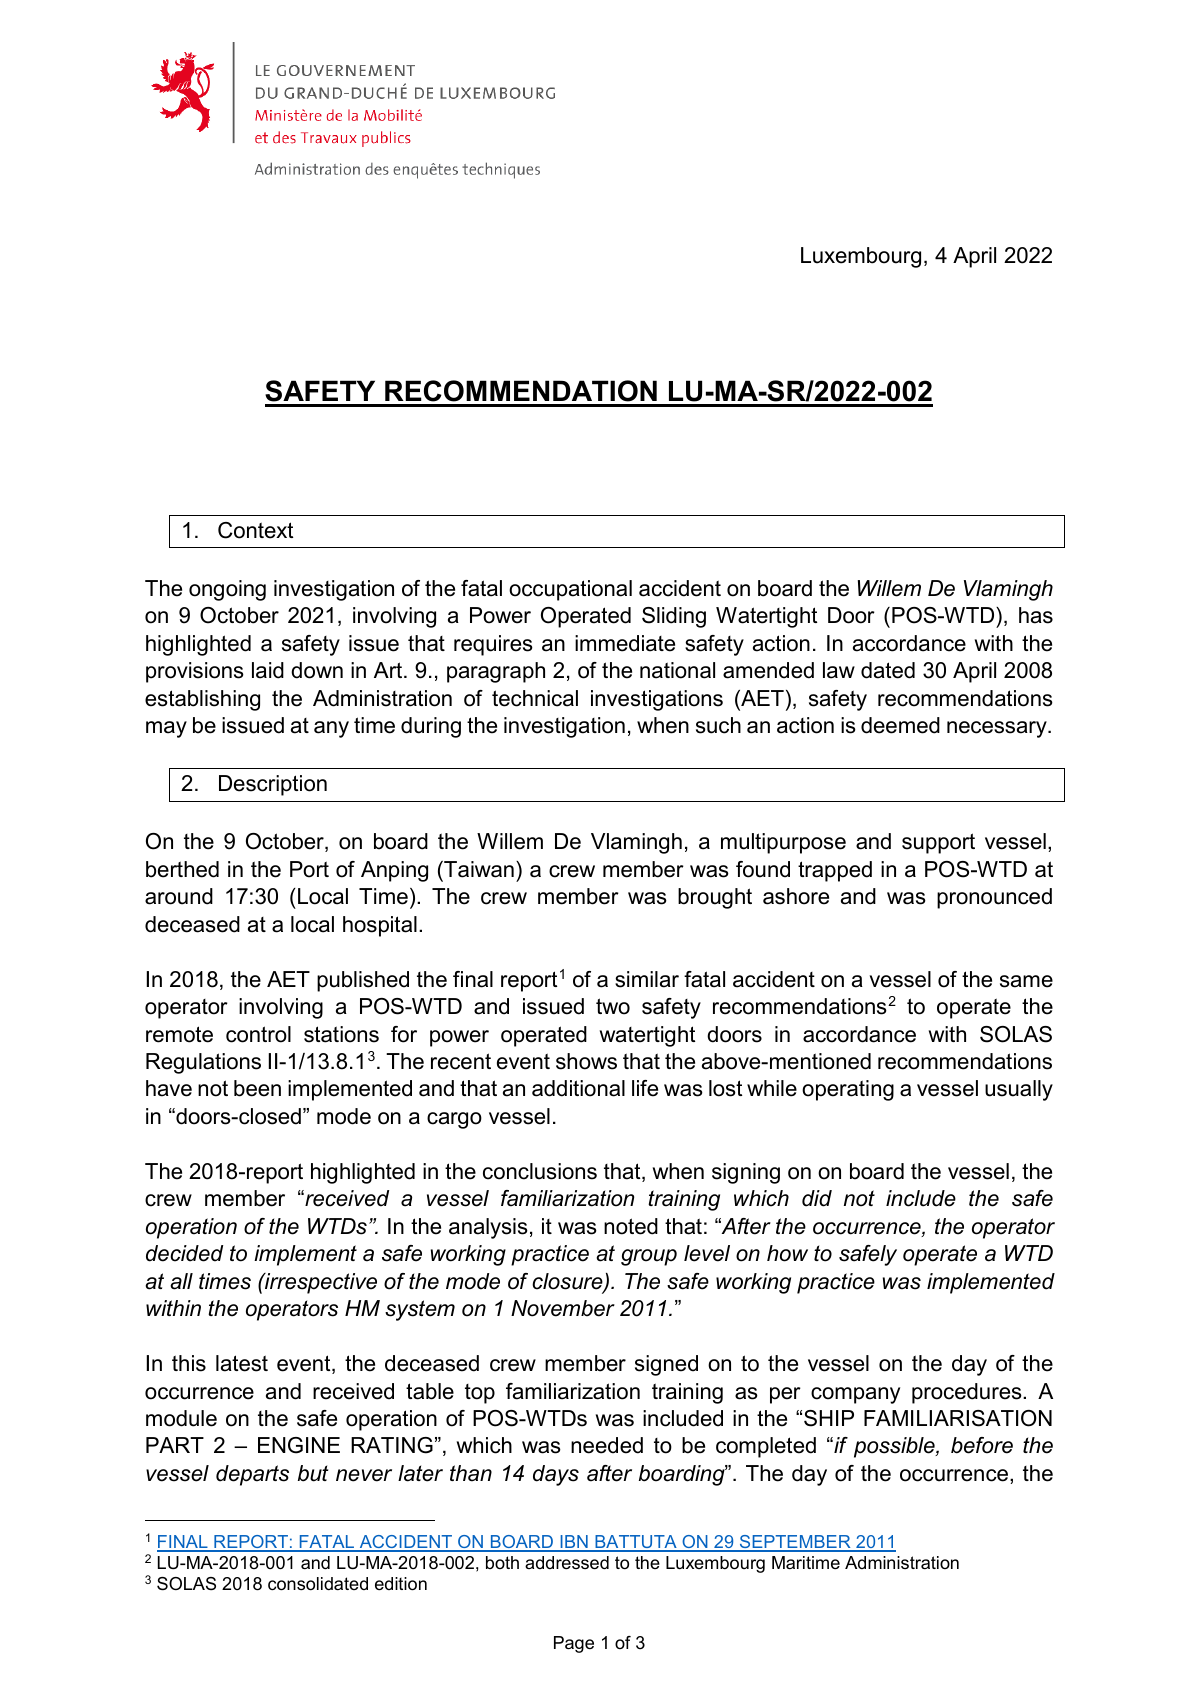 The height and width of the page is (1694, 1198). What do you see at coordinates (578, 1088) in the page?
I see `additional` at bounding box center [578, 1088].
